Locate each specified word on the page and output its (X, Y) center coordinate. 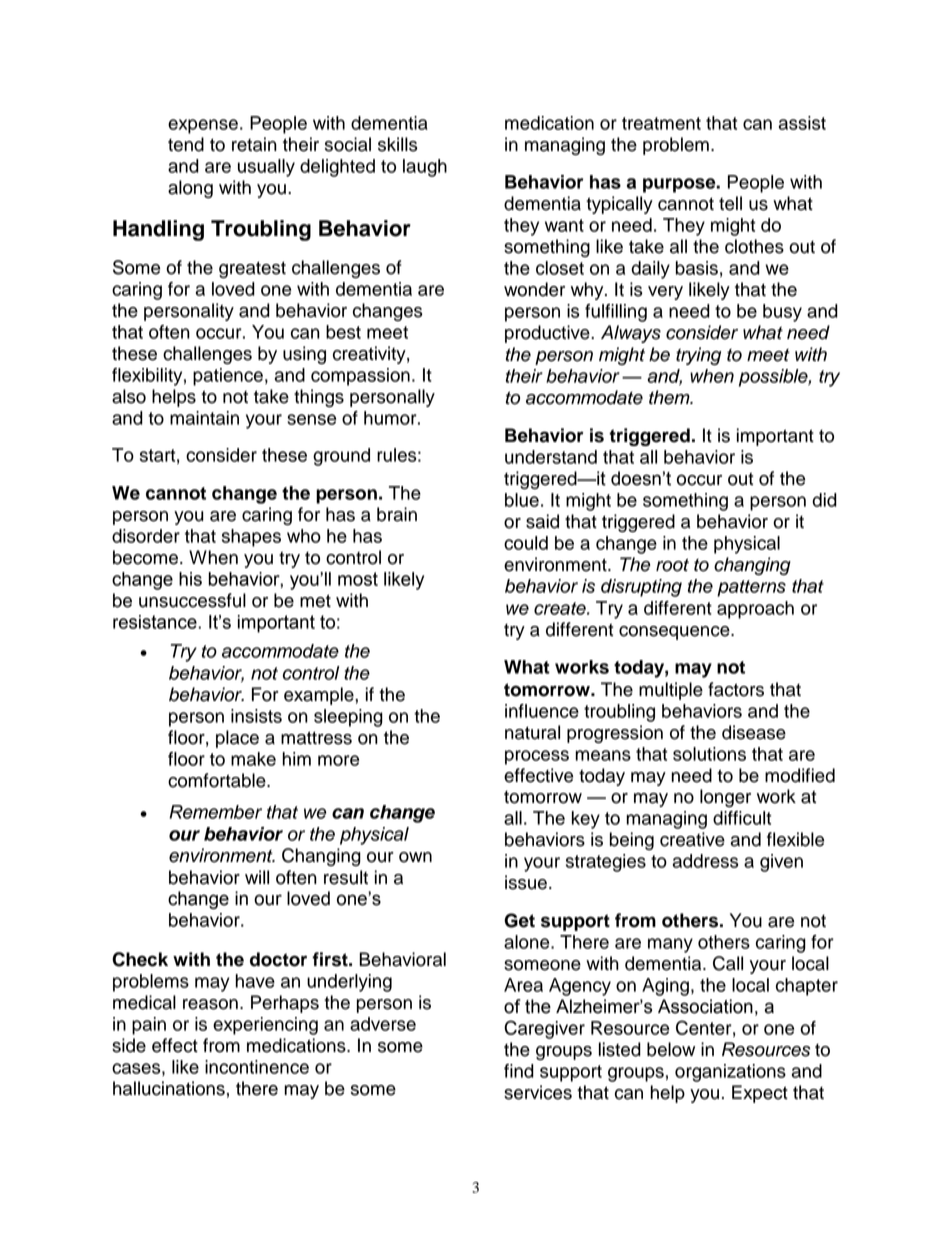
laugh (425, 168)
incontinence (257, 1067)
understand (551, 457)
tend (186, 144)
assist (802, 123)
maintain (204, 418)
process (537, 757)
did (824, 500)
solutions (709, 754)
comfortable (218, 780)
